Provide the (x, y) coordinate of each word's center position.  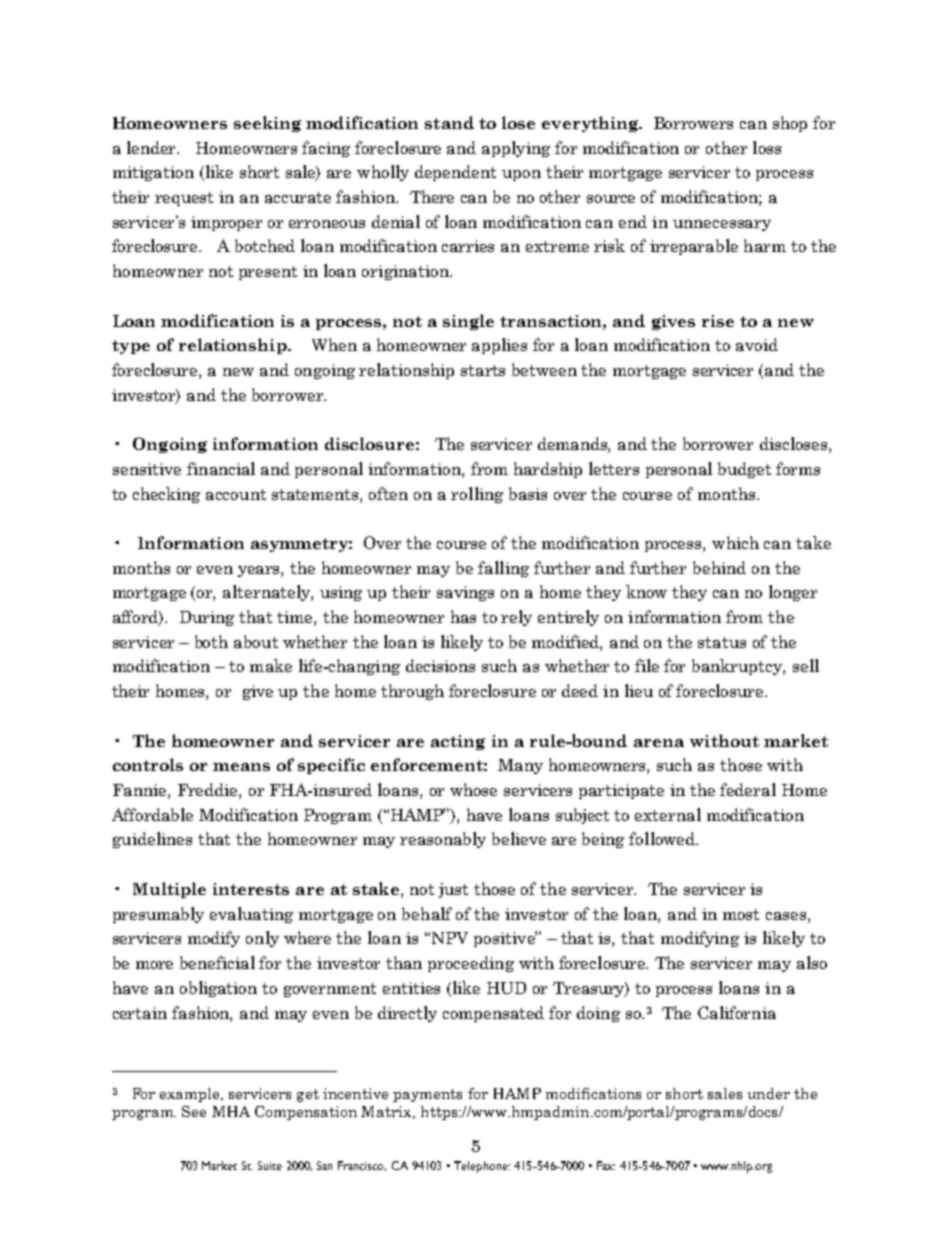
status (722, 642)
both (211, 641)
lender (153, 147)
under (769, 1093)
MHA (231, 1111)
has (463, 616)
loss (767, 147)
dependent (455, 173)
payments (427, 1095)
